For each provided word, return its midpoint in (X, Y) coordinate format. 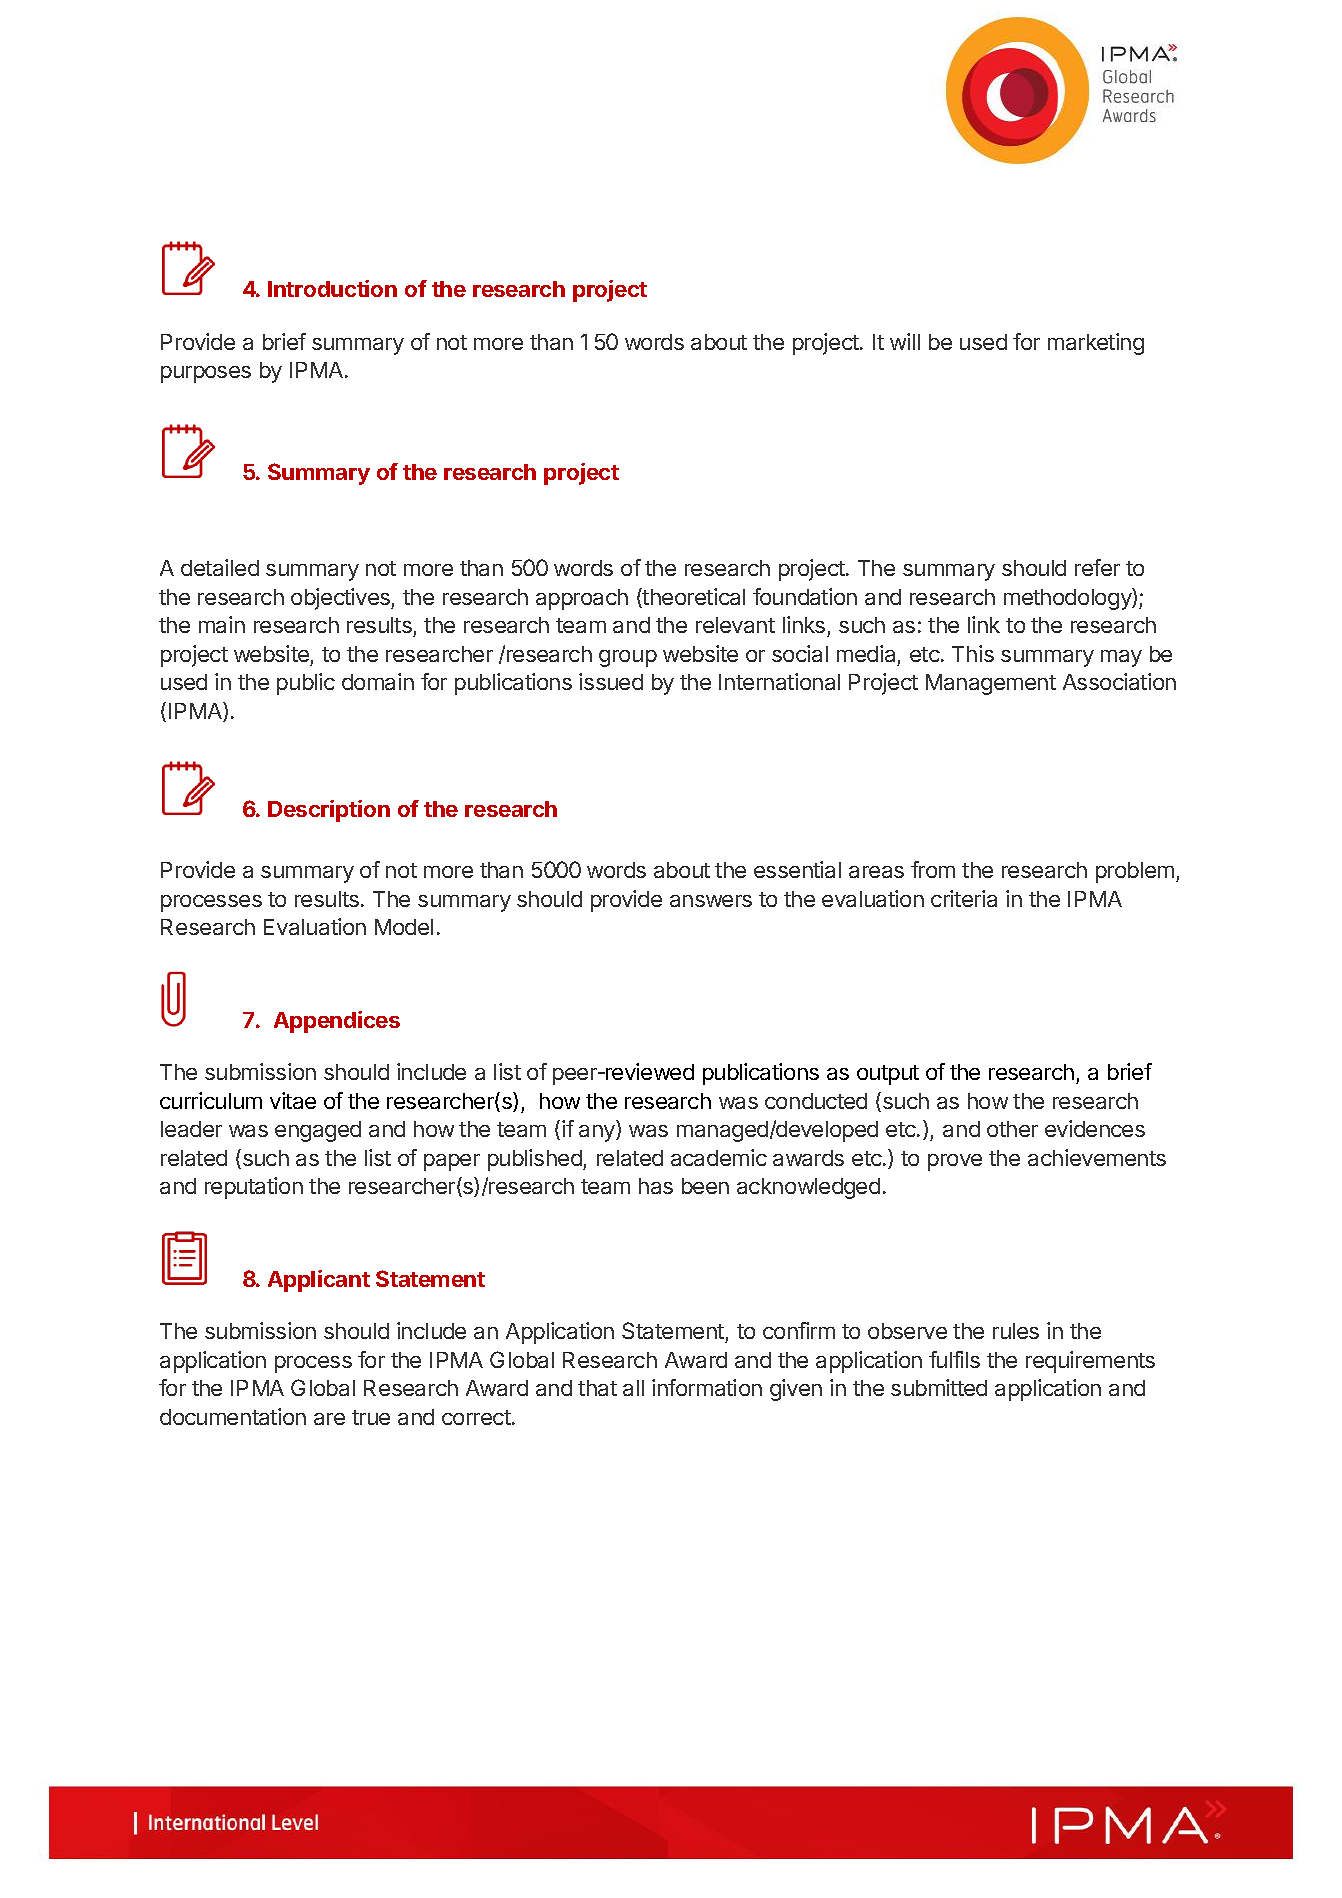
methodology (1068, 599)
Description (329, 811)
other (1012, 1129)
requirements (1090, 1362)
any (598, 1133)
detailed (220, 567)
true (371, 1417)
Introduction (332, 288)
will (905, 341)
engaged (318, 1131)
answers (711, 901)
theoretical (693, 598)
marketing (1096, 344)
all (633, 1388)
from (933, 869)
